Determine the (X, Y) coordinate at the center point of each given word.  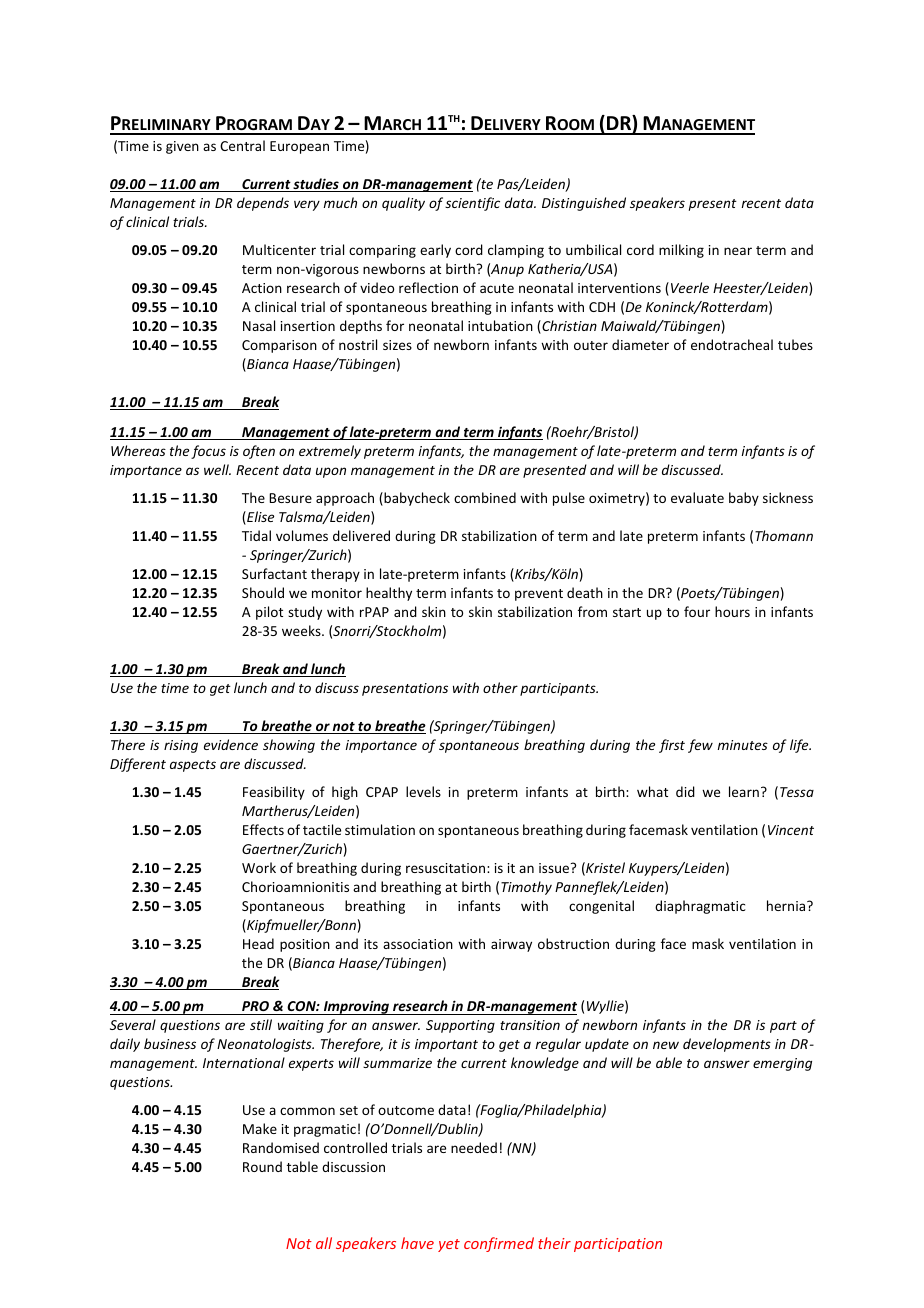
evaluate (697, 497)
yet (449, 1245)
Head (258, 943)
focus (208, 452)
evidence (231, 744)
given (182, 147)
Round (262, 1166)
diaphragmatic (700, 907)
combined (485, 497)
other (500, 687)
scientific (472, 204)
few (700, 746)
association (418, 944)
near (738, 251)
